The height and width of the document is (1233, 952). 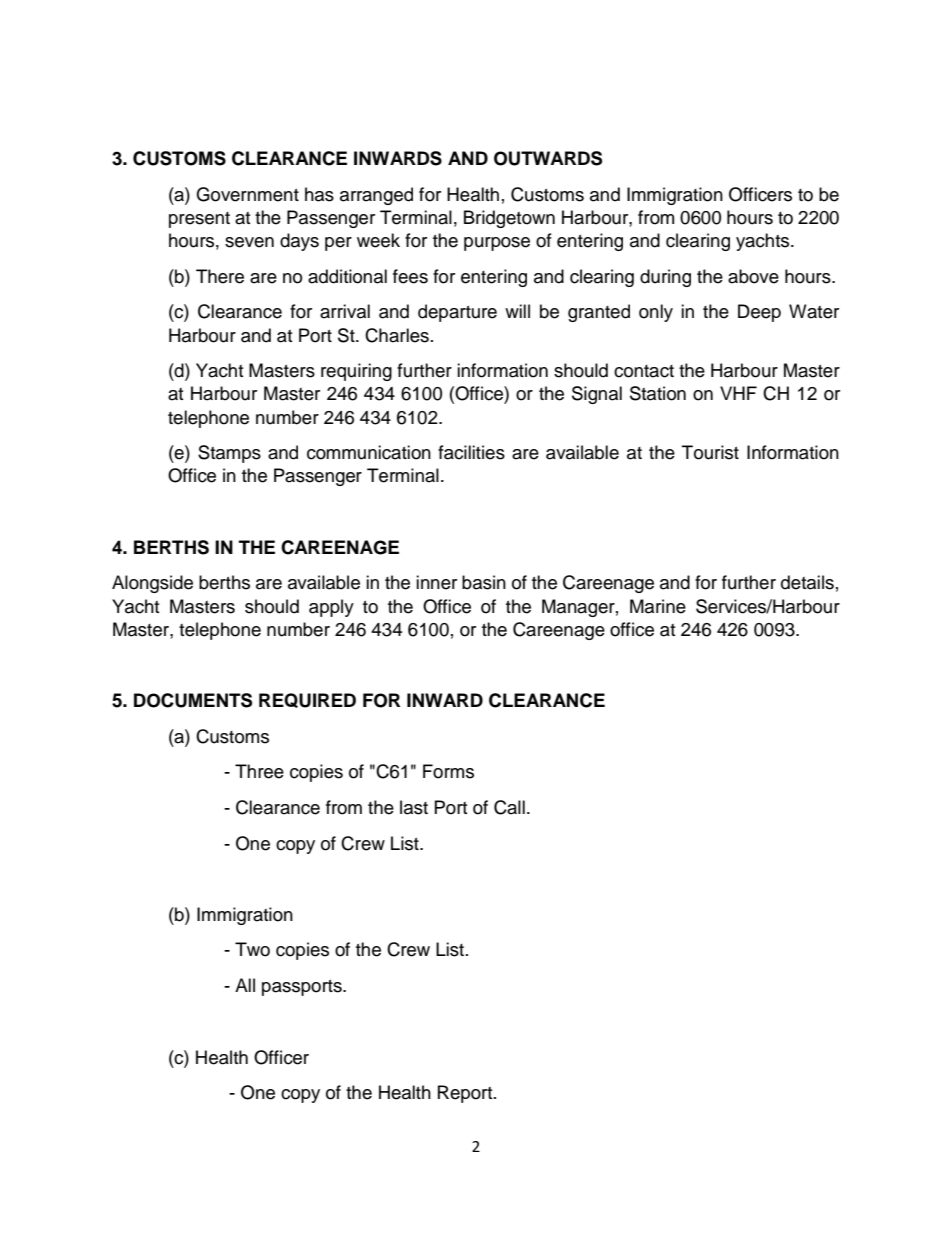 I want to click on Alongside, so click(x=152, y=584).
